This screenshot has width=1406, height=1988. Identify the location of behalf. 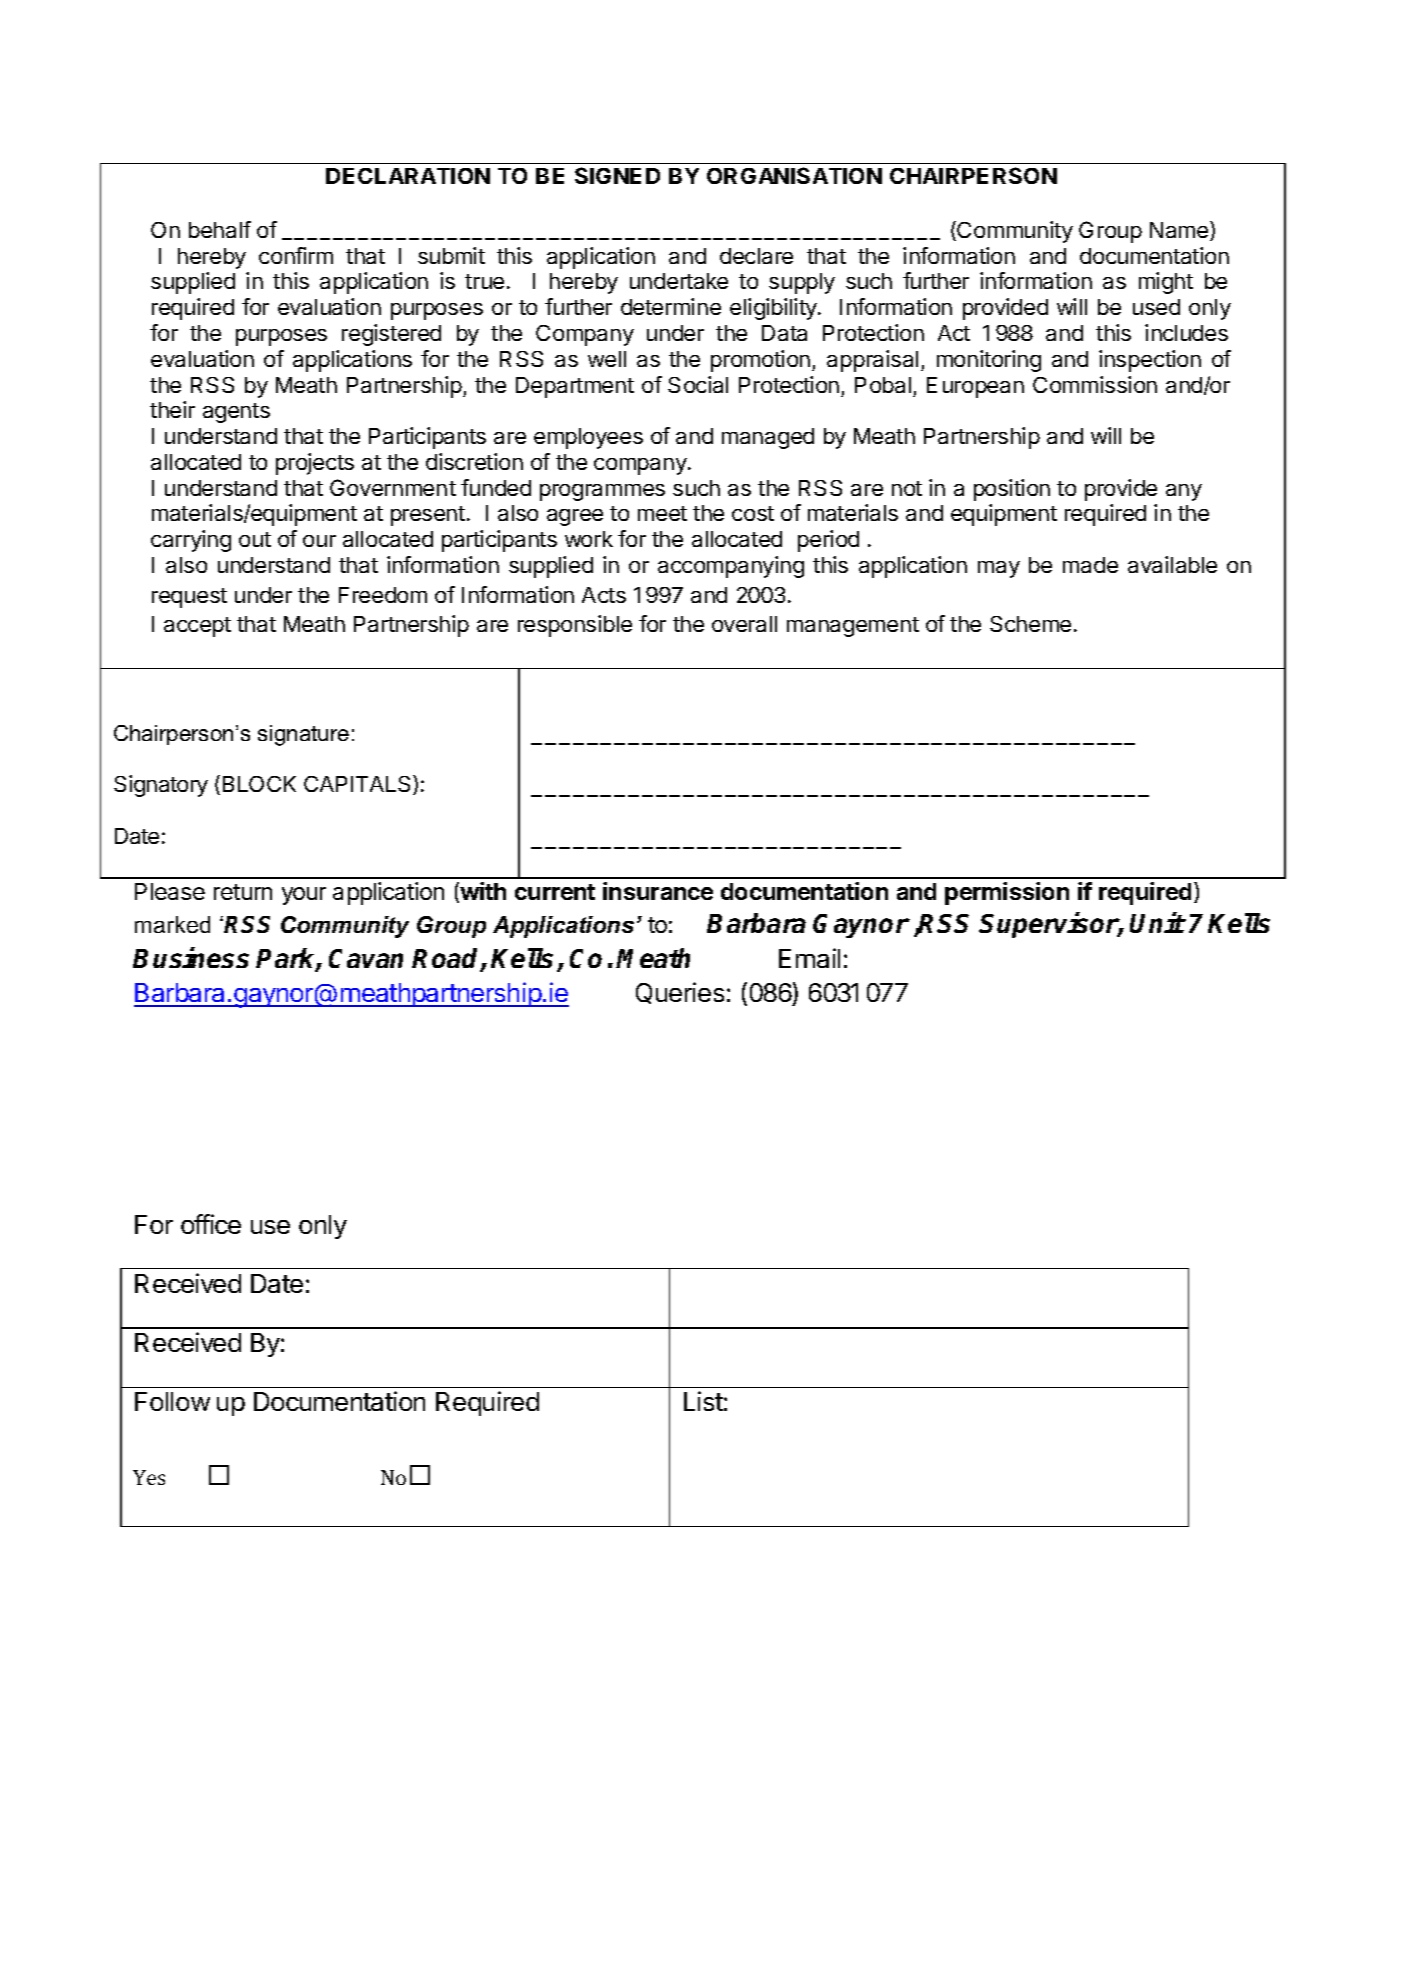
(220, 229).
